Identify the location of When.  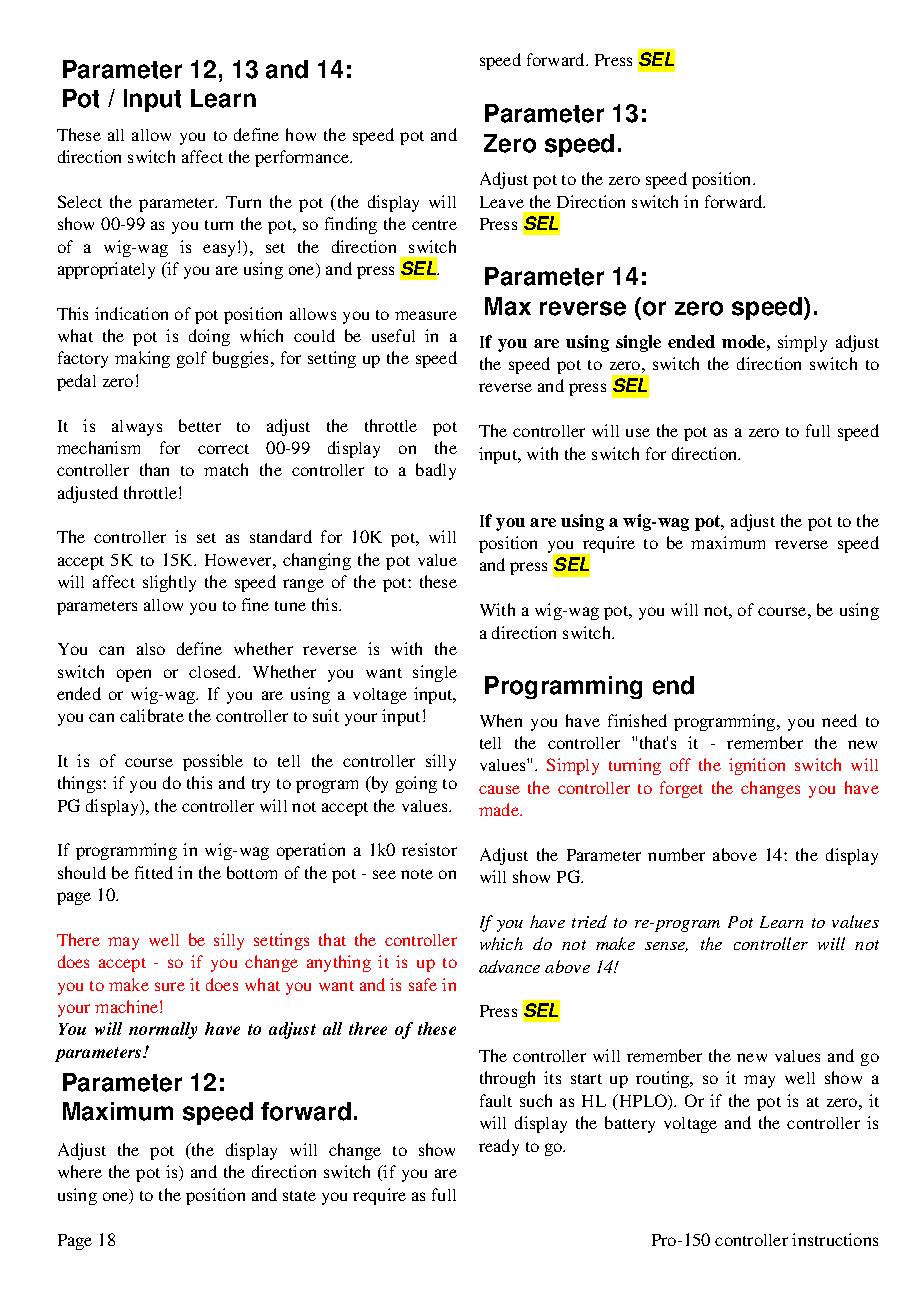
(501, 720).
